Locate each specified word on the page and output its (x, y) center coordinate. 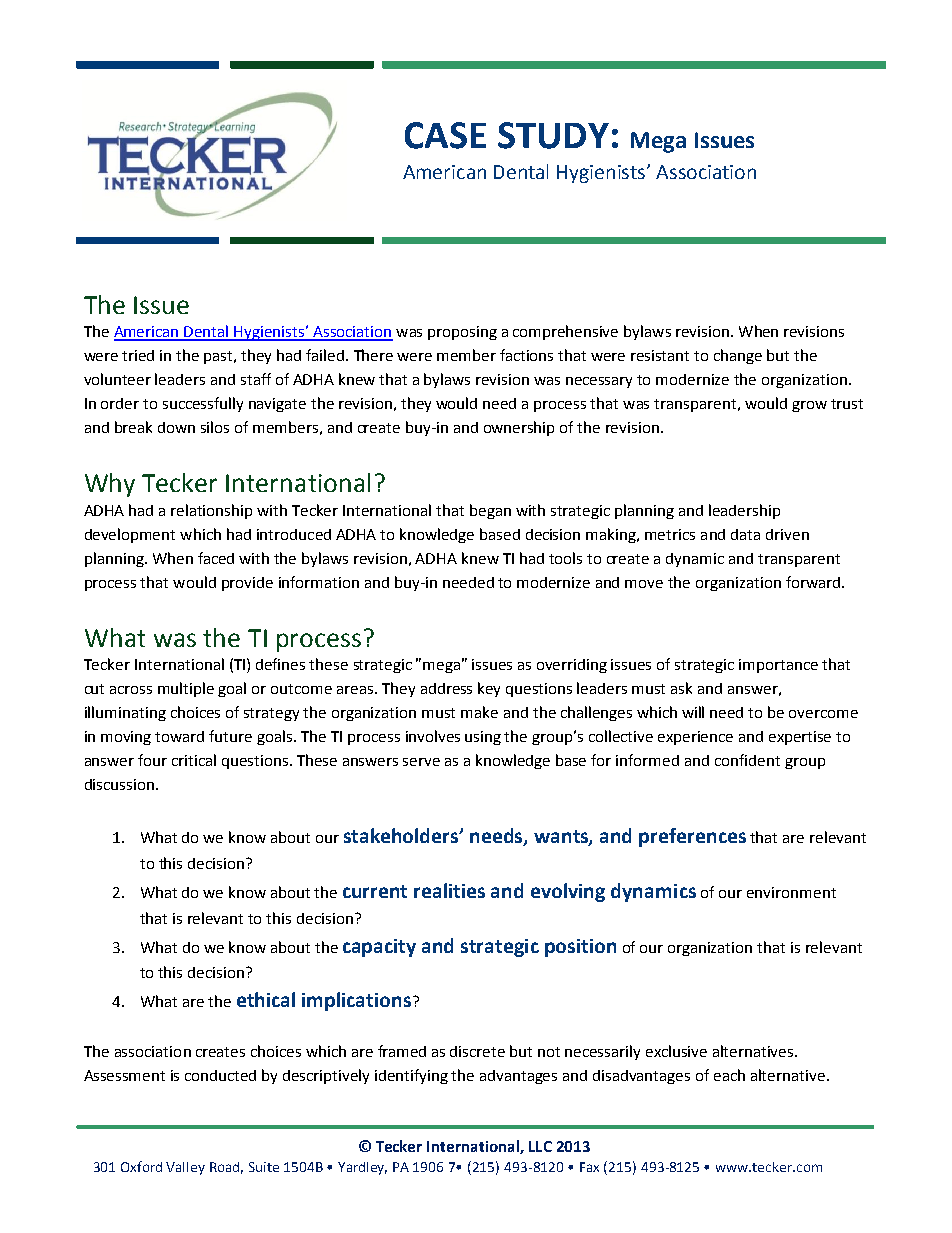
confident (747, 760)
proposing (462, 333)
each (729, 1075)
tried (138, 355)
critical (194, 760)
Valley (185, 1168)
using (483, 738)
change (738, 356)
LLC (540, 1146)
